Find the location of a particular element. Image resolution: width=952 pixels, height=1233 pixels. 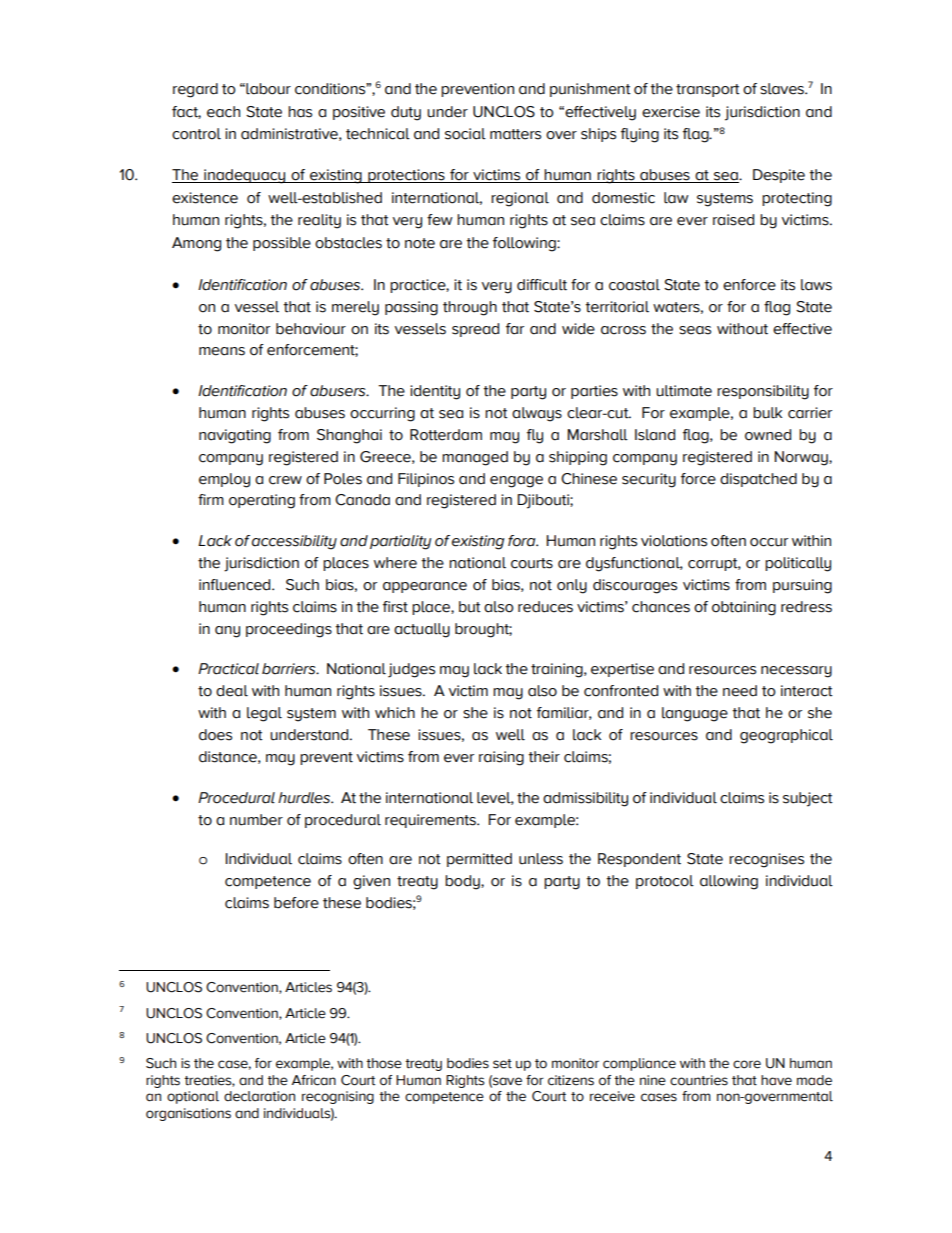

raising is located at coordinates (501, 758).
